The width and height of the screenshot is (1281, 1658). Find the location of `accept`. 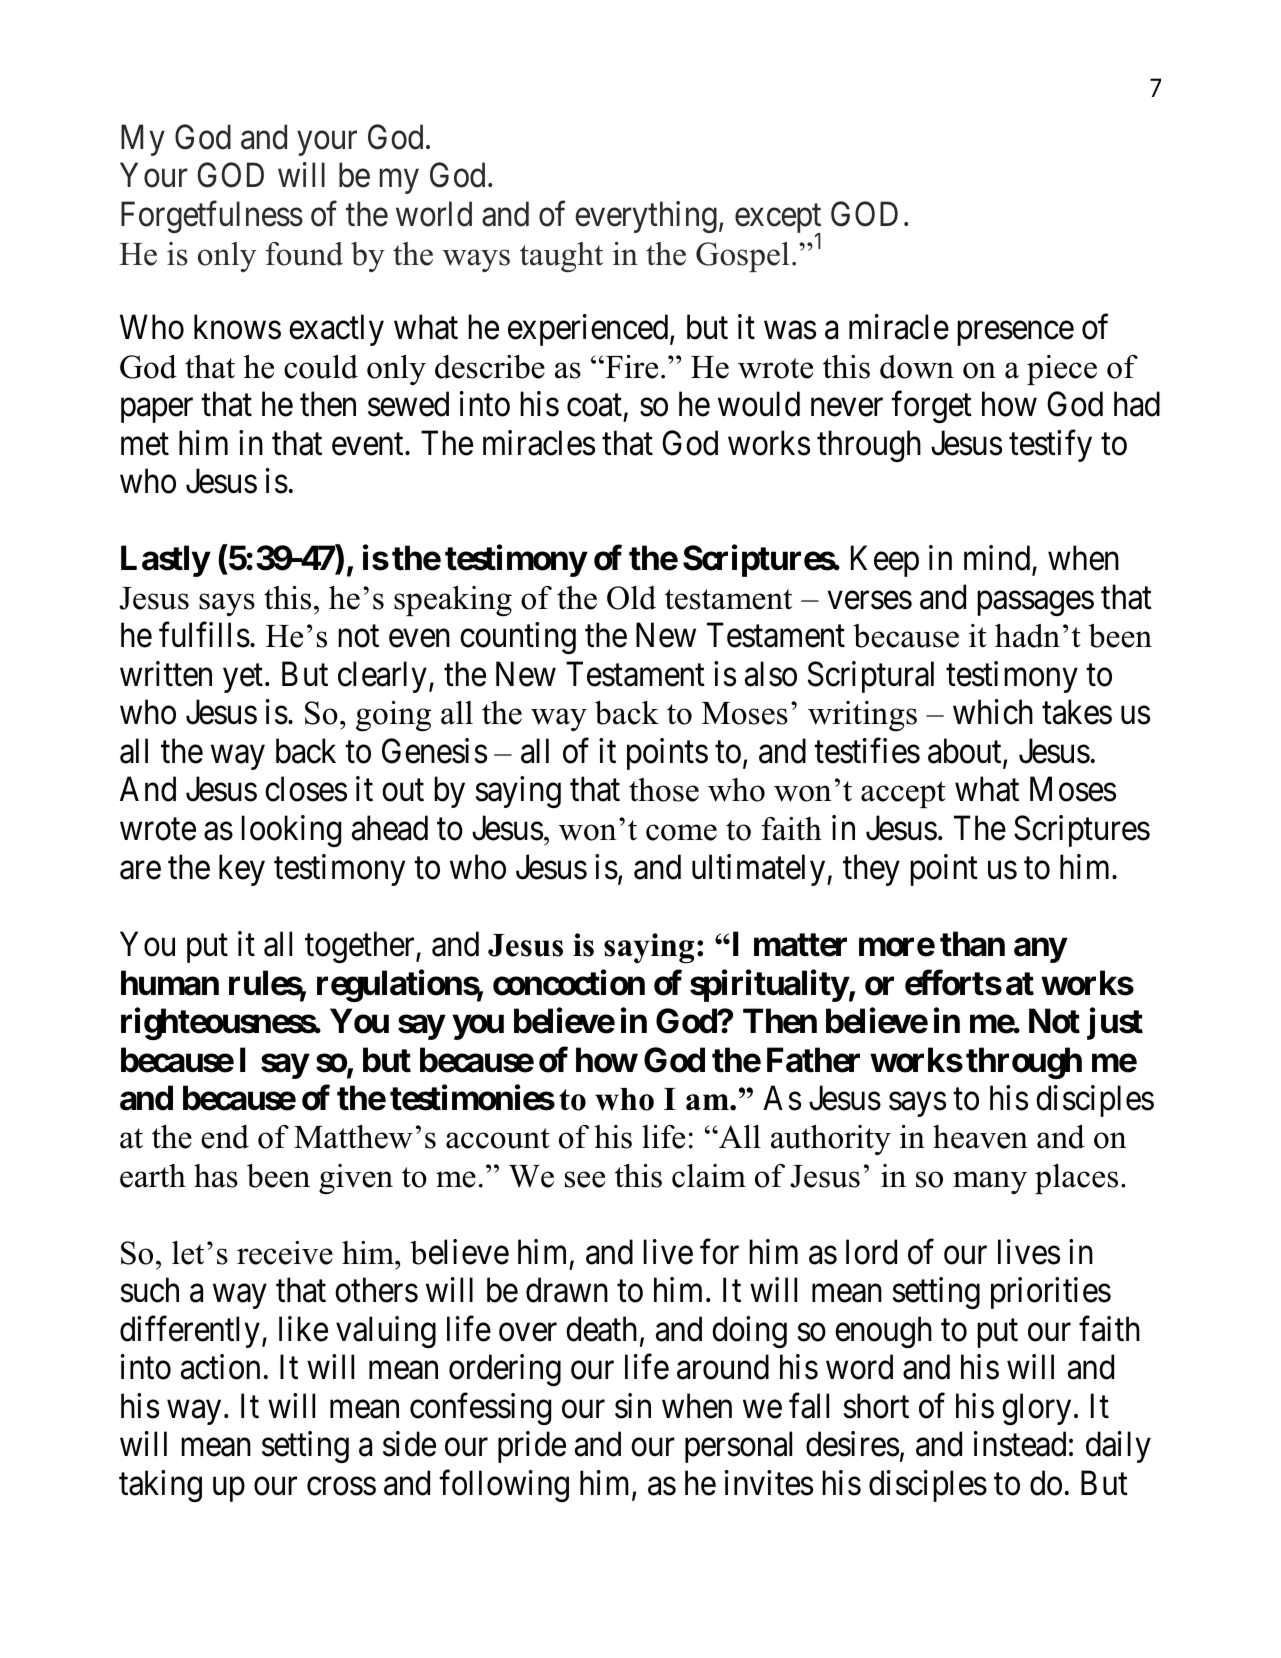

accept is located at coordinates (903, 794).
